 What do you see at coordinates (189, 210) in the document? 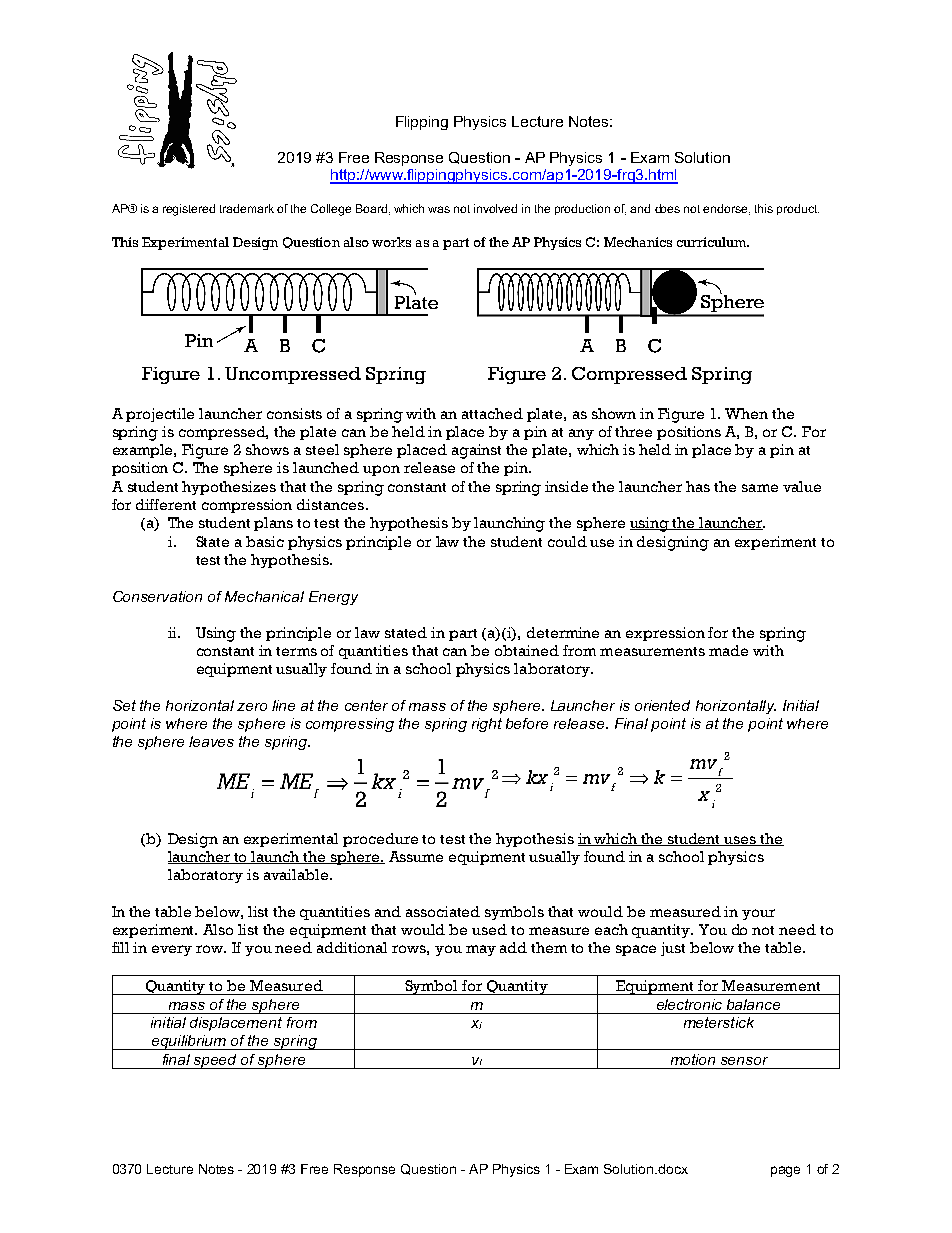
I see `registered` at bounding box center [189, 210].
